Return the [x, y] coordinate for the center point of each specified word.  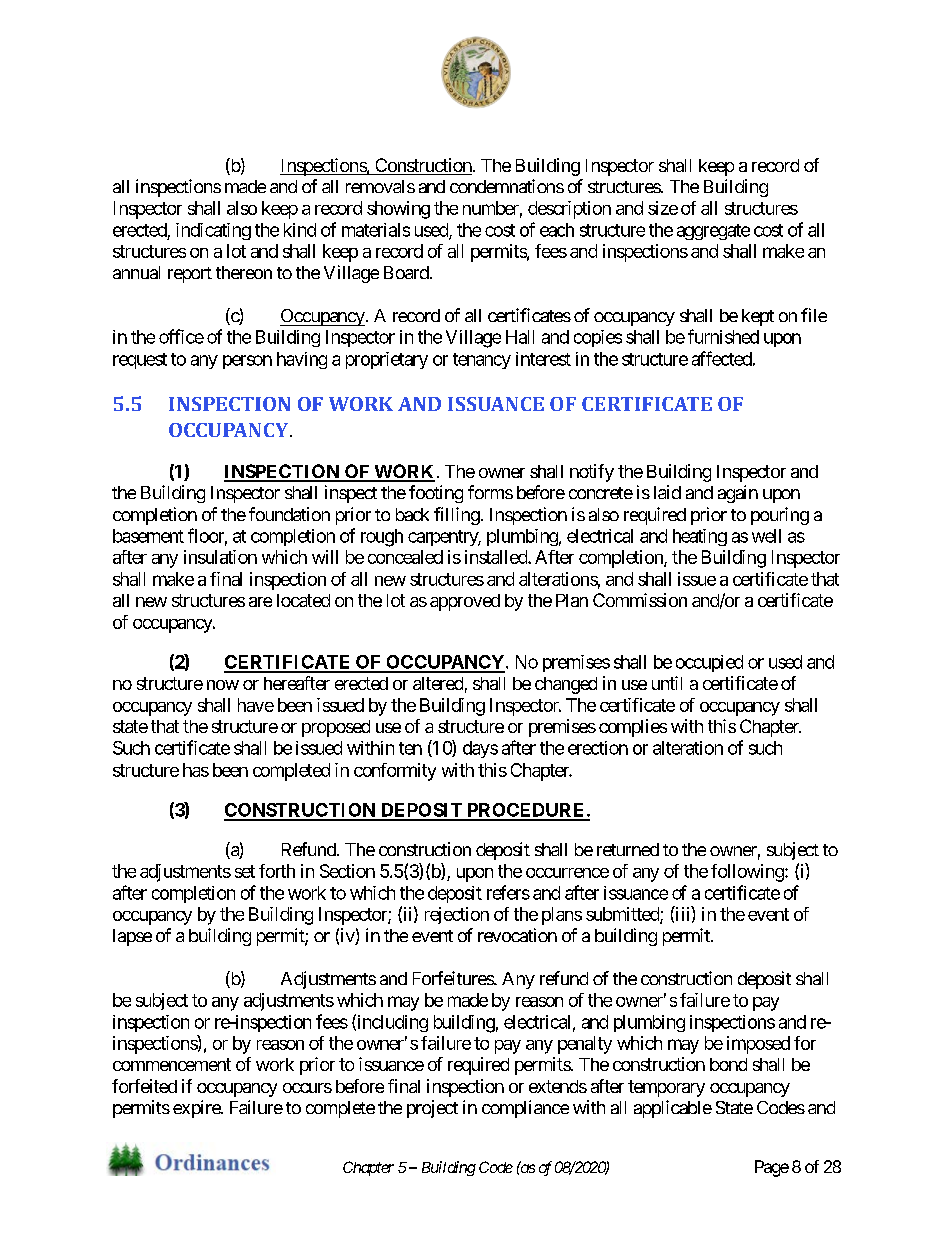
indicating [213, 231]
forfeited [144, 1086]
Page [772, 1168]
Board [406, 272]
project [432, 1109]
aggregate [713, 232]
